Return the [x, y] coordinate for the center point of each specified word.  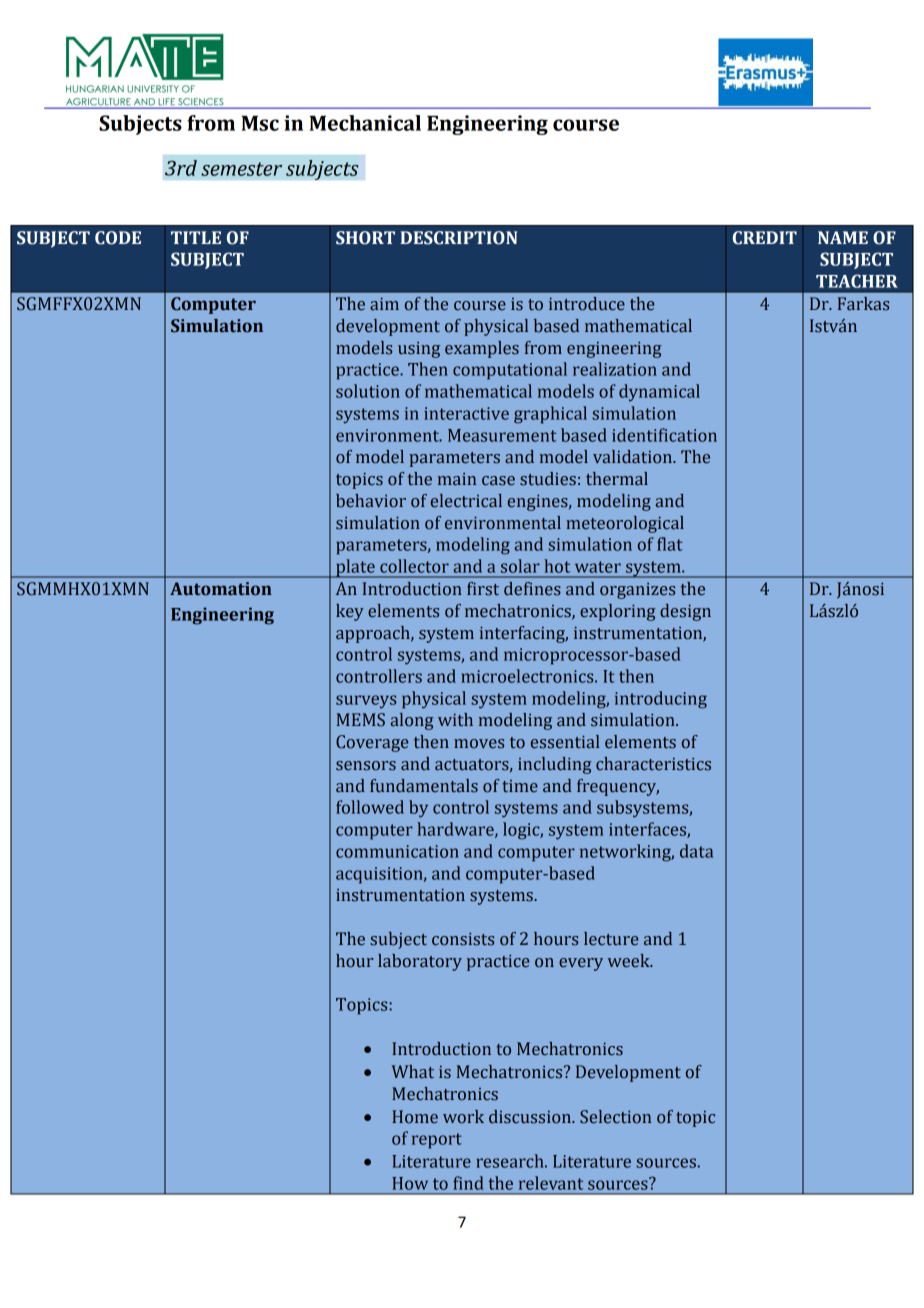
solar [520, 566]
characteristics [653, 764]
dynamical [659, 392]
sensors [366, 766]
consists [463, 939]
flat [670, 544]
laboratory [420, 962]
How [410, 1183]
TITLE [196, 237]
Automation [221, 589]
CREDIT [765, 238]
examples [482, 349]
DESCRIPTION [458, 238]
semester [241, 169]
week [630, 961]
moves [479, 744]
